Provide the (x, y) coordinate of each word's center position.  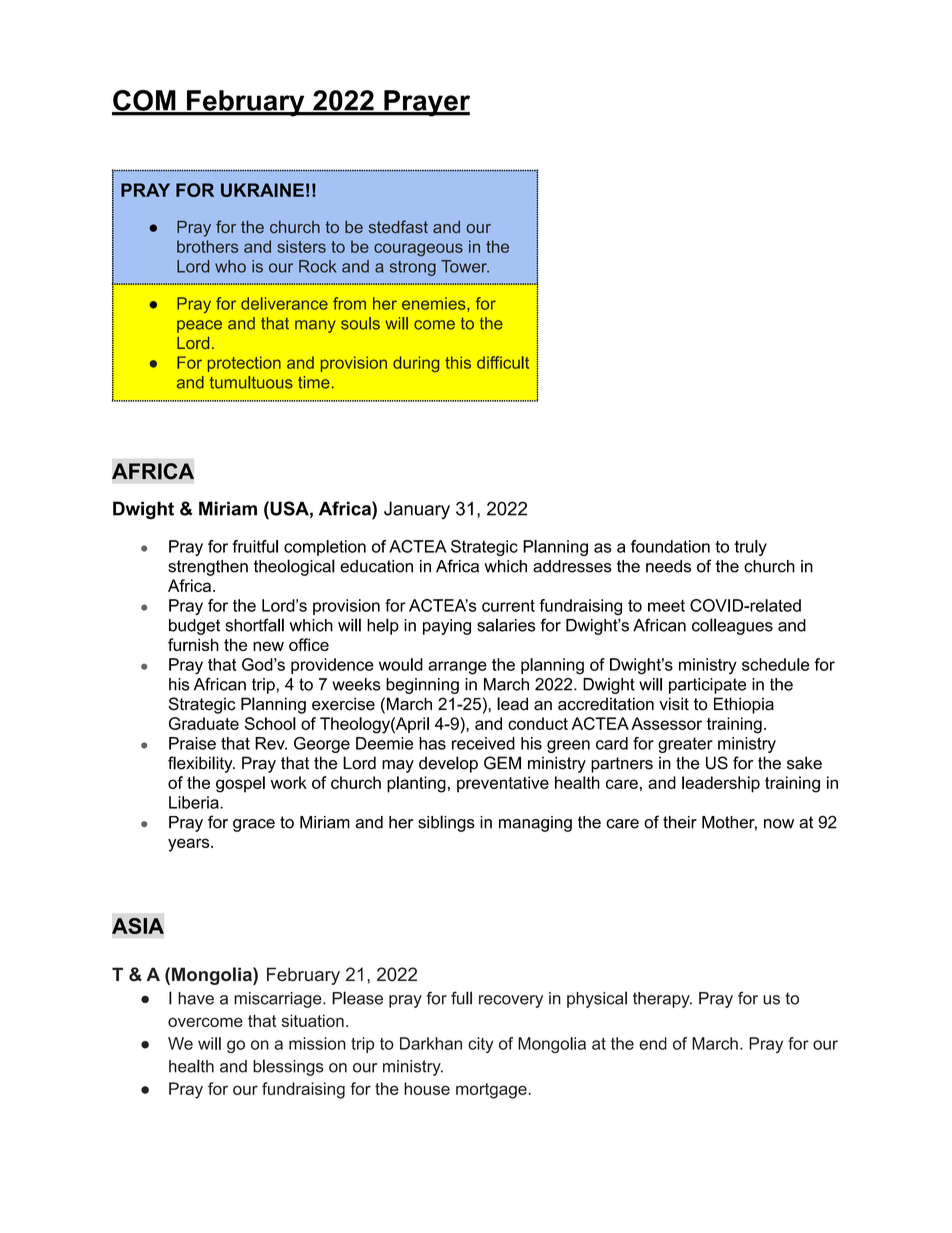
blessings (288, 1067)
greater (685, 745)
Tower (465, 266)
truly (750, 548)
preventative (503, 784)
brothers (207, 246)
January (417, 510)
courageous (418, 249)
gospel (240, 784)
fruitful (255, 546)
